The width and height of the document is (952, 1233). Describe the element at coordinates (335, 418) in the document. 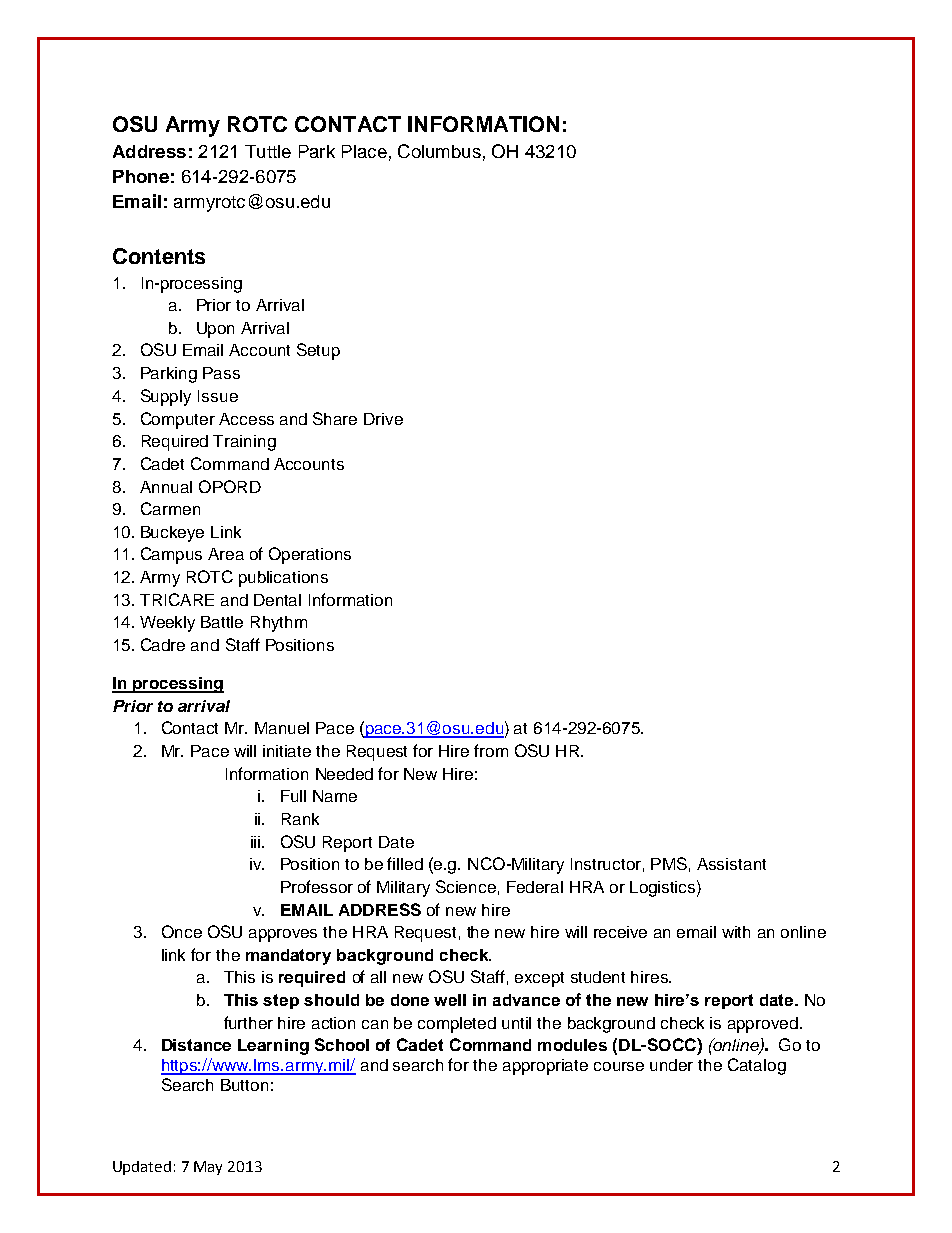

I see `Share` at that location.
